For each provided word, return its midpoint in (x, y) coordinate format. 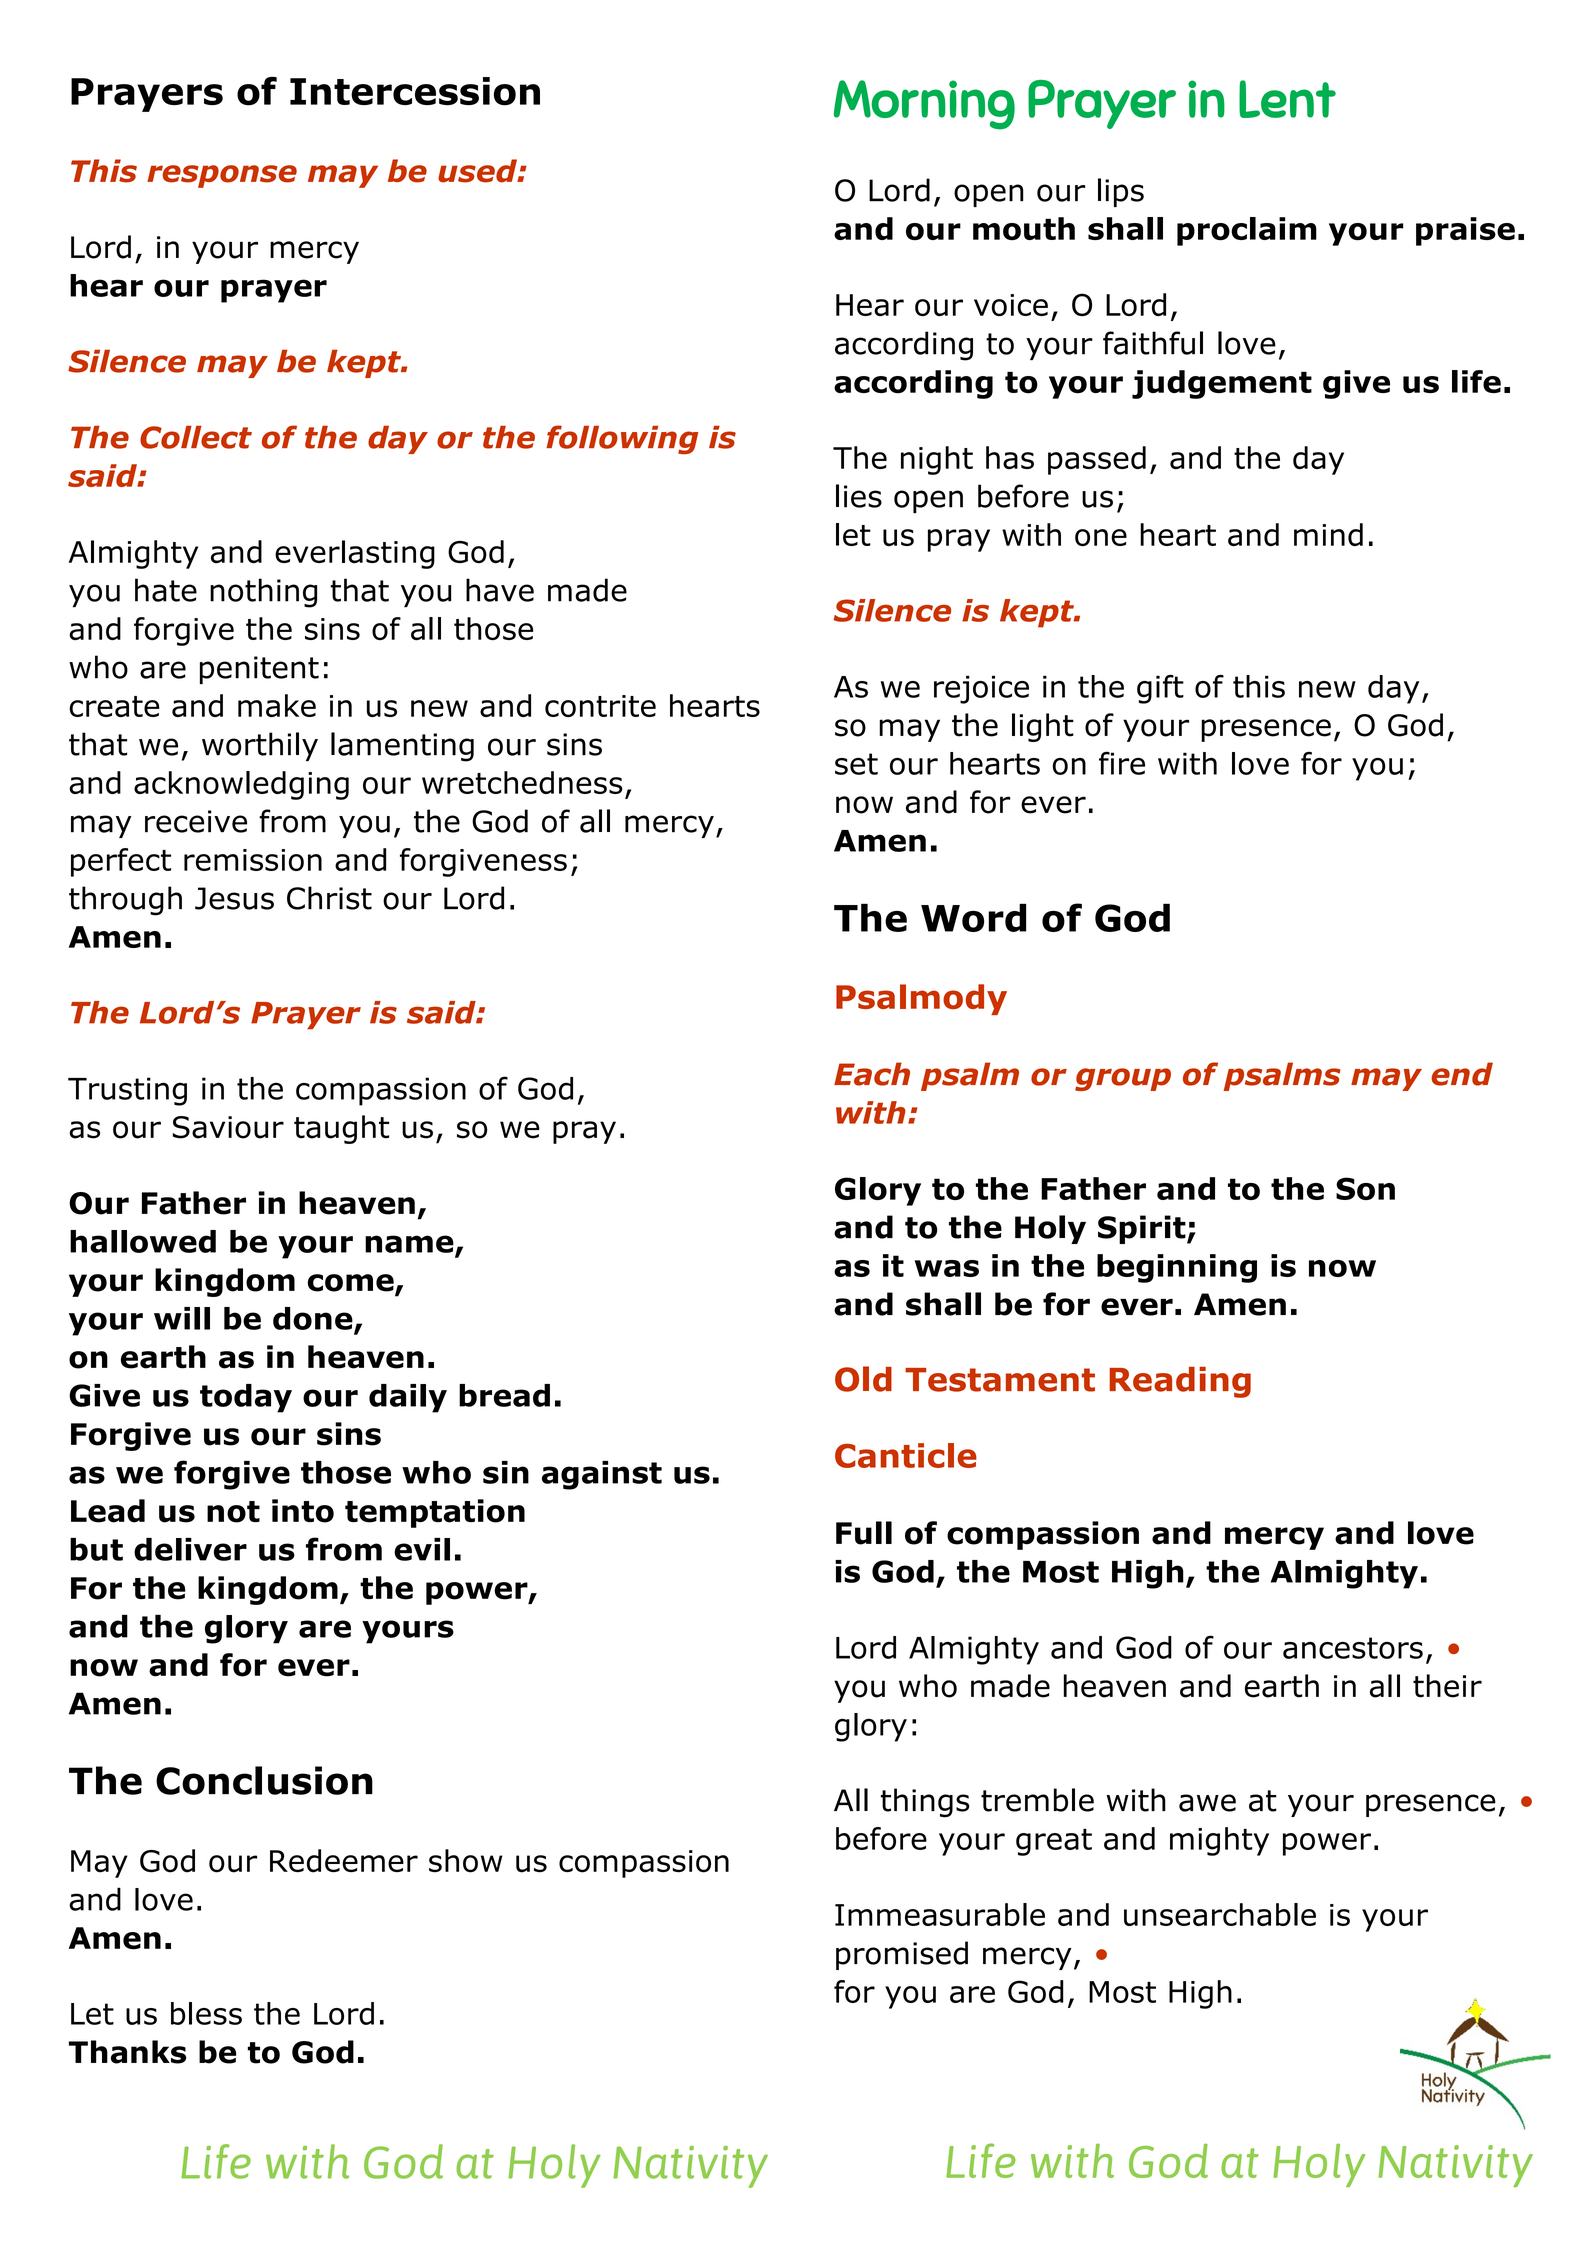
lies (859, 496)
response (222, 176)
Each (872, 1074)
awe (1207, 1803)
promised (902, 1955)
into (303, 1511)
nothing (263, 593)
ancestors (1353, 1648)
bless (206, 2013)
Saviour (228, 1127)
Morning (924, 105)
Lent (1287, 99)
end (1462, 1074)
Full (864, 1533)
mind (1328, 534)
